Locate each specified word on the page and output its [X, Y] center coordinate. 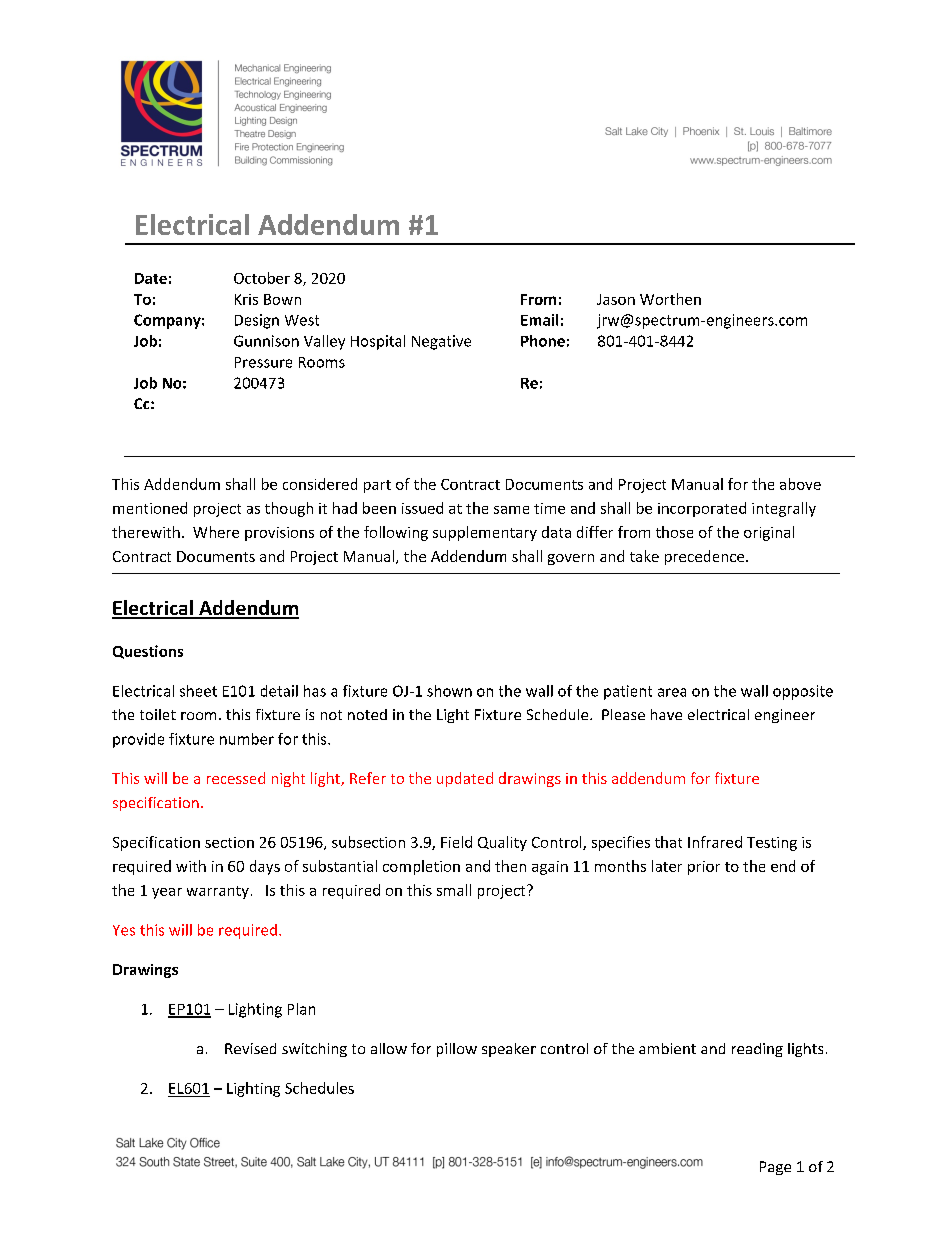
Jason [616, 299]
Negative [441, 342]
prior [704, 868]
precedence [706, 557]
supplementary [485, 533]
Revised [250, 1048]
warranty [218, 892]
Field [456, 842]
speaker [509, 1050]
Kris [246, 299]
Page [775, 1168]
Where [216, 532]
